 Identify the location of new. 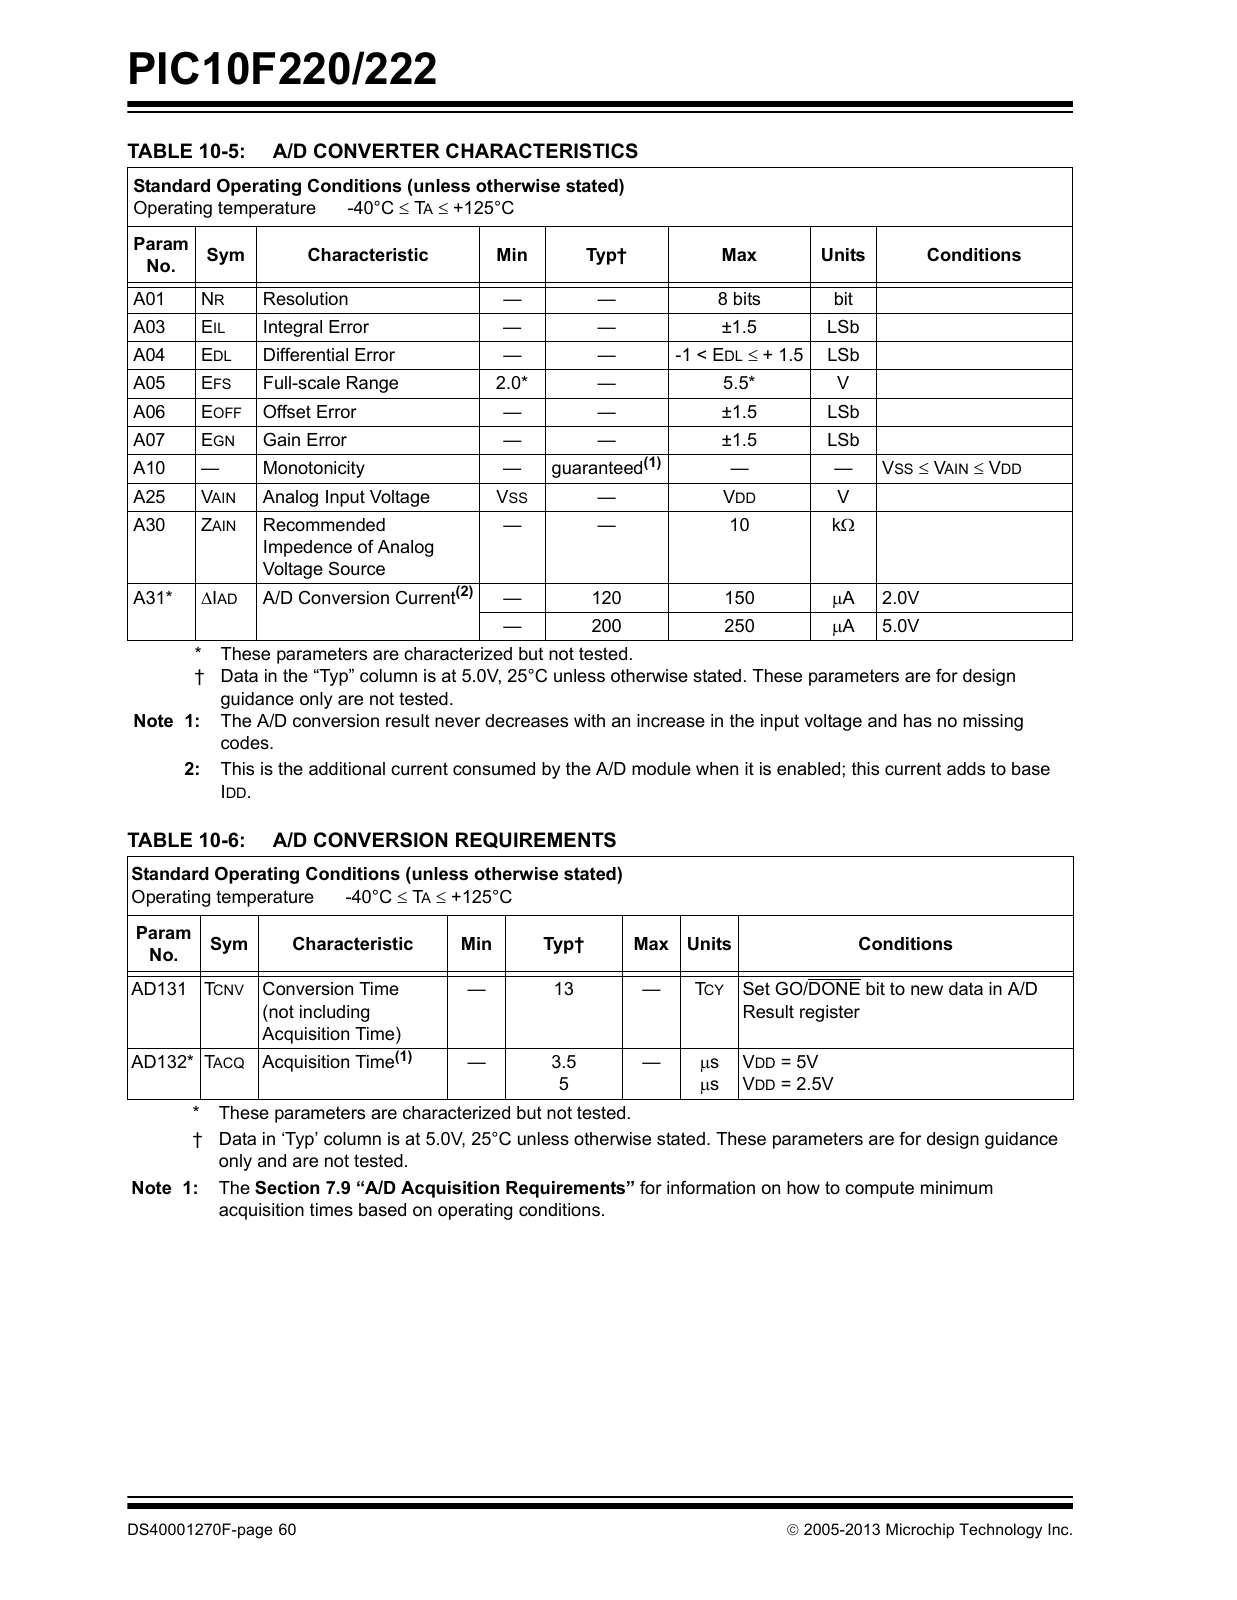
(927, 990).
